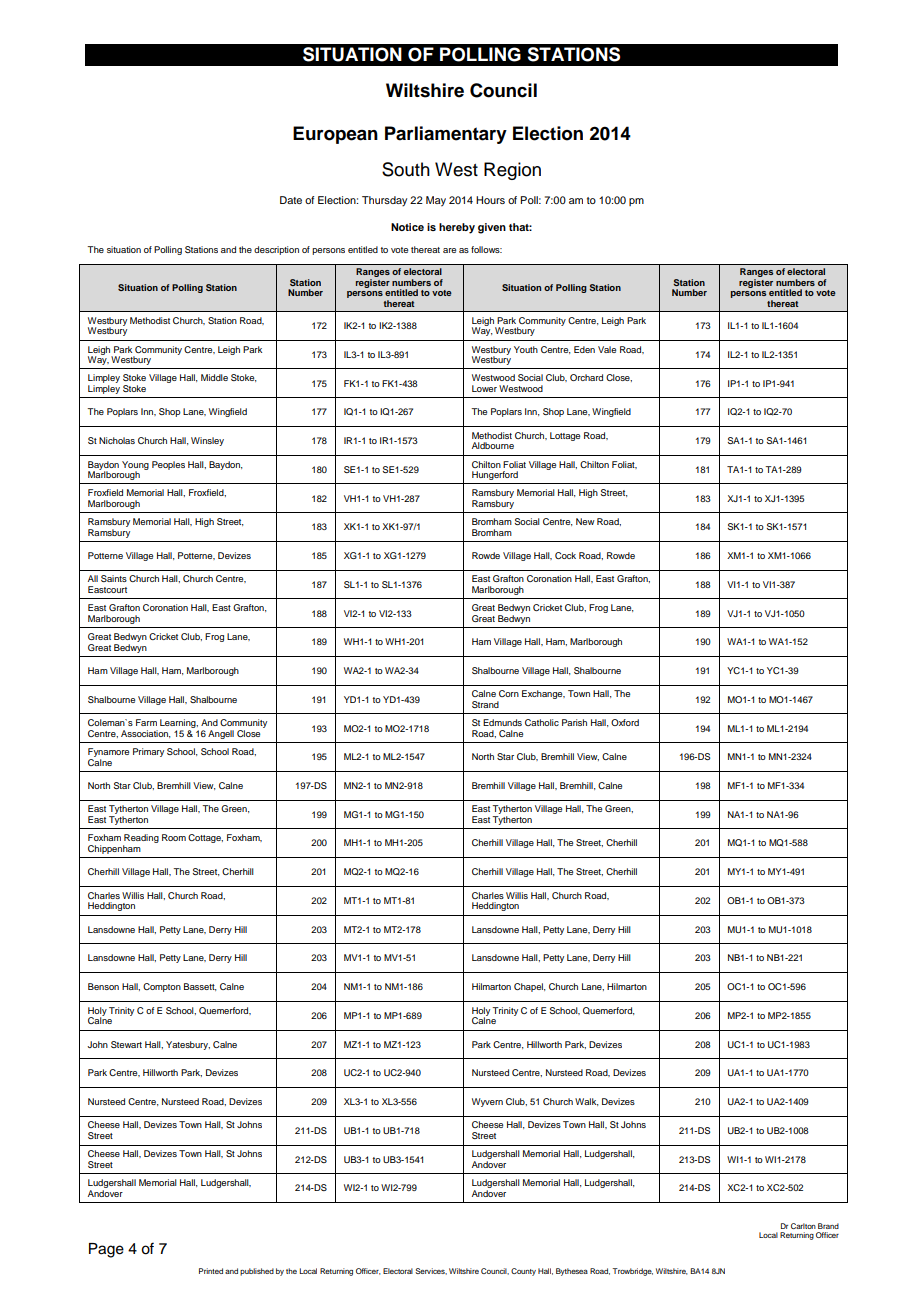 The image size is (924, 1308). I want to click on Hours, so click(490, 200).
